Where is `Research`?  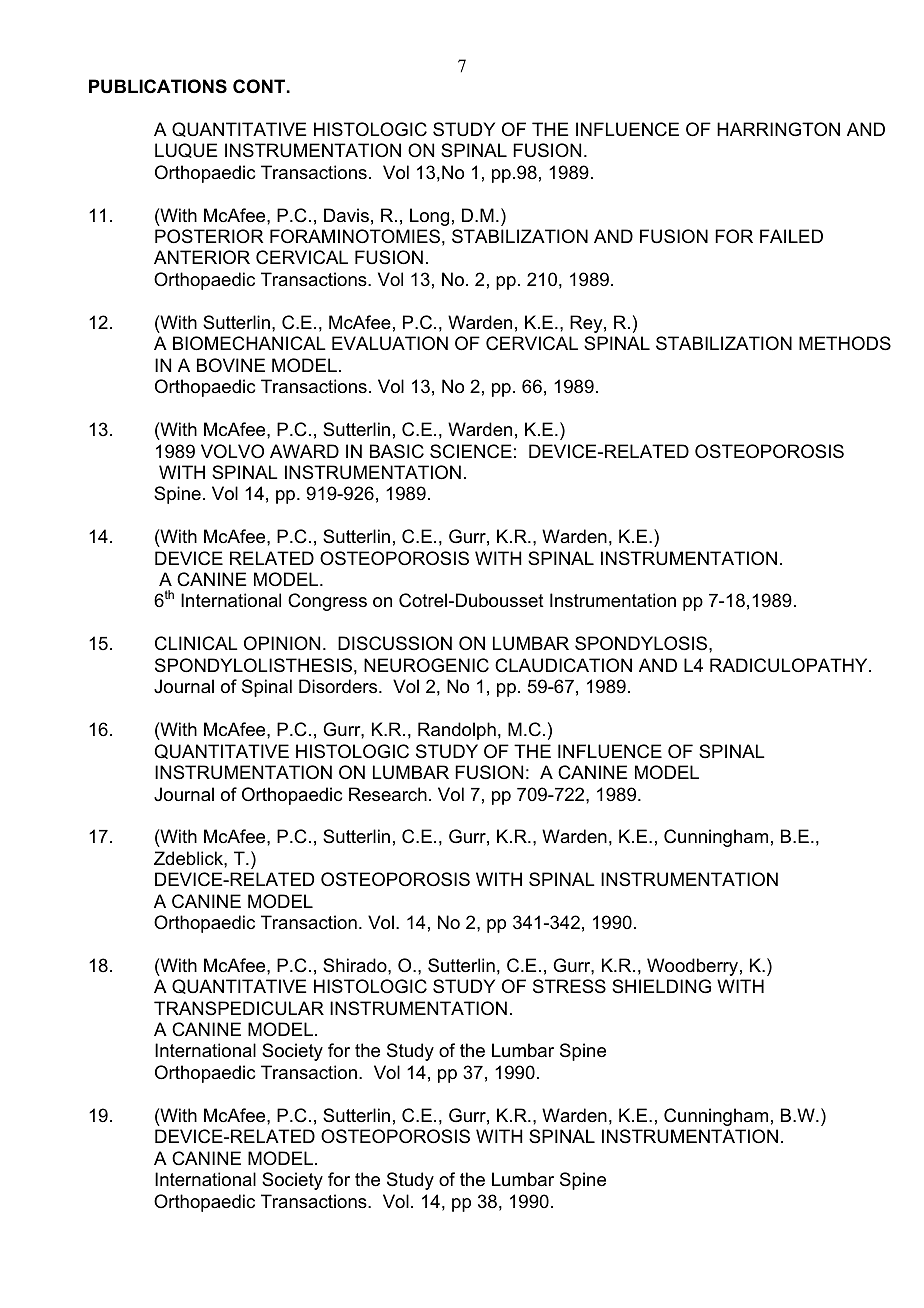 Research is located at coordinates (388, 794).
